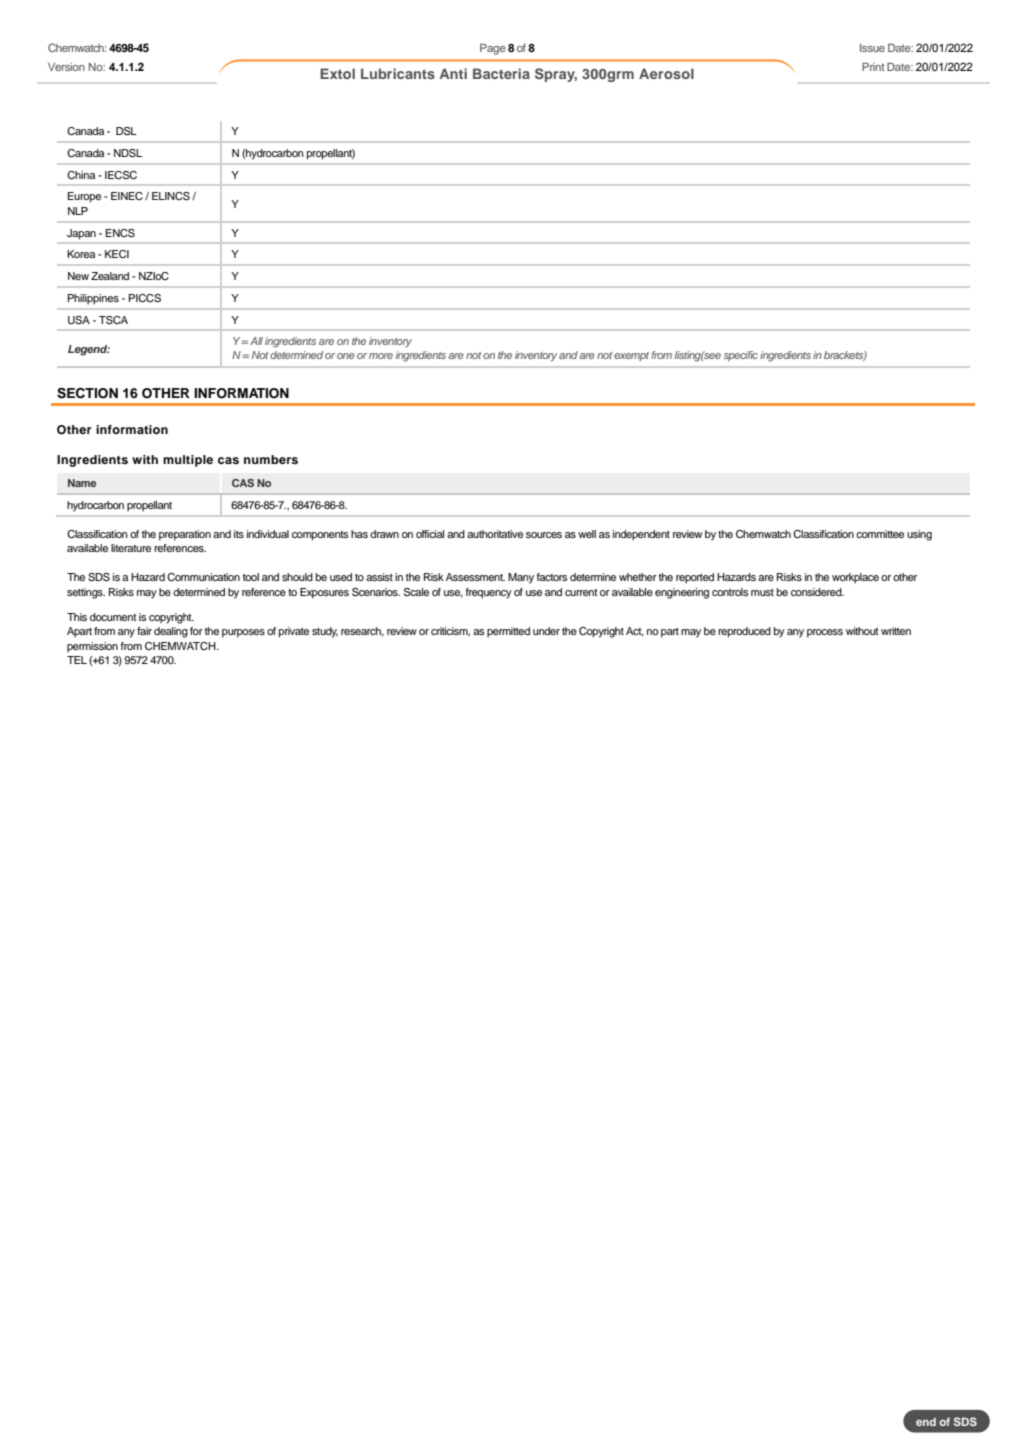  I want to click on SECTION, so click(87, 393).
